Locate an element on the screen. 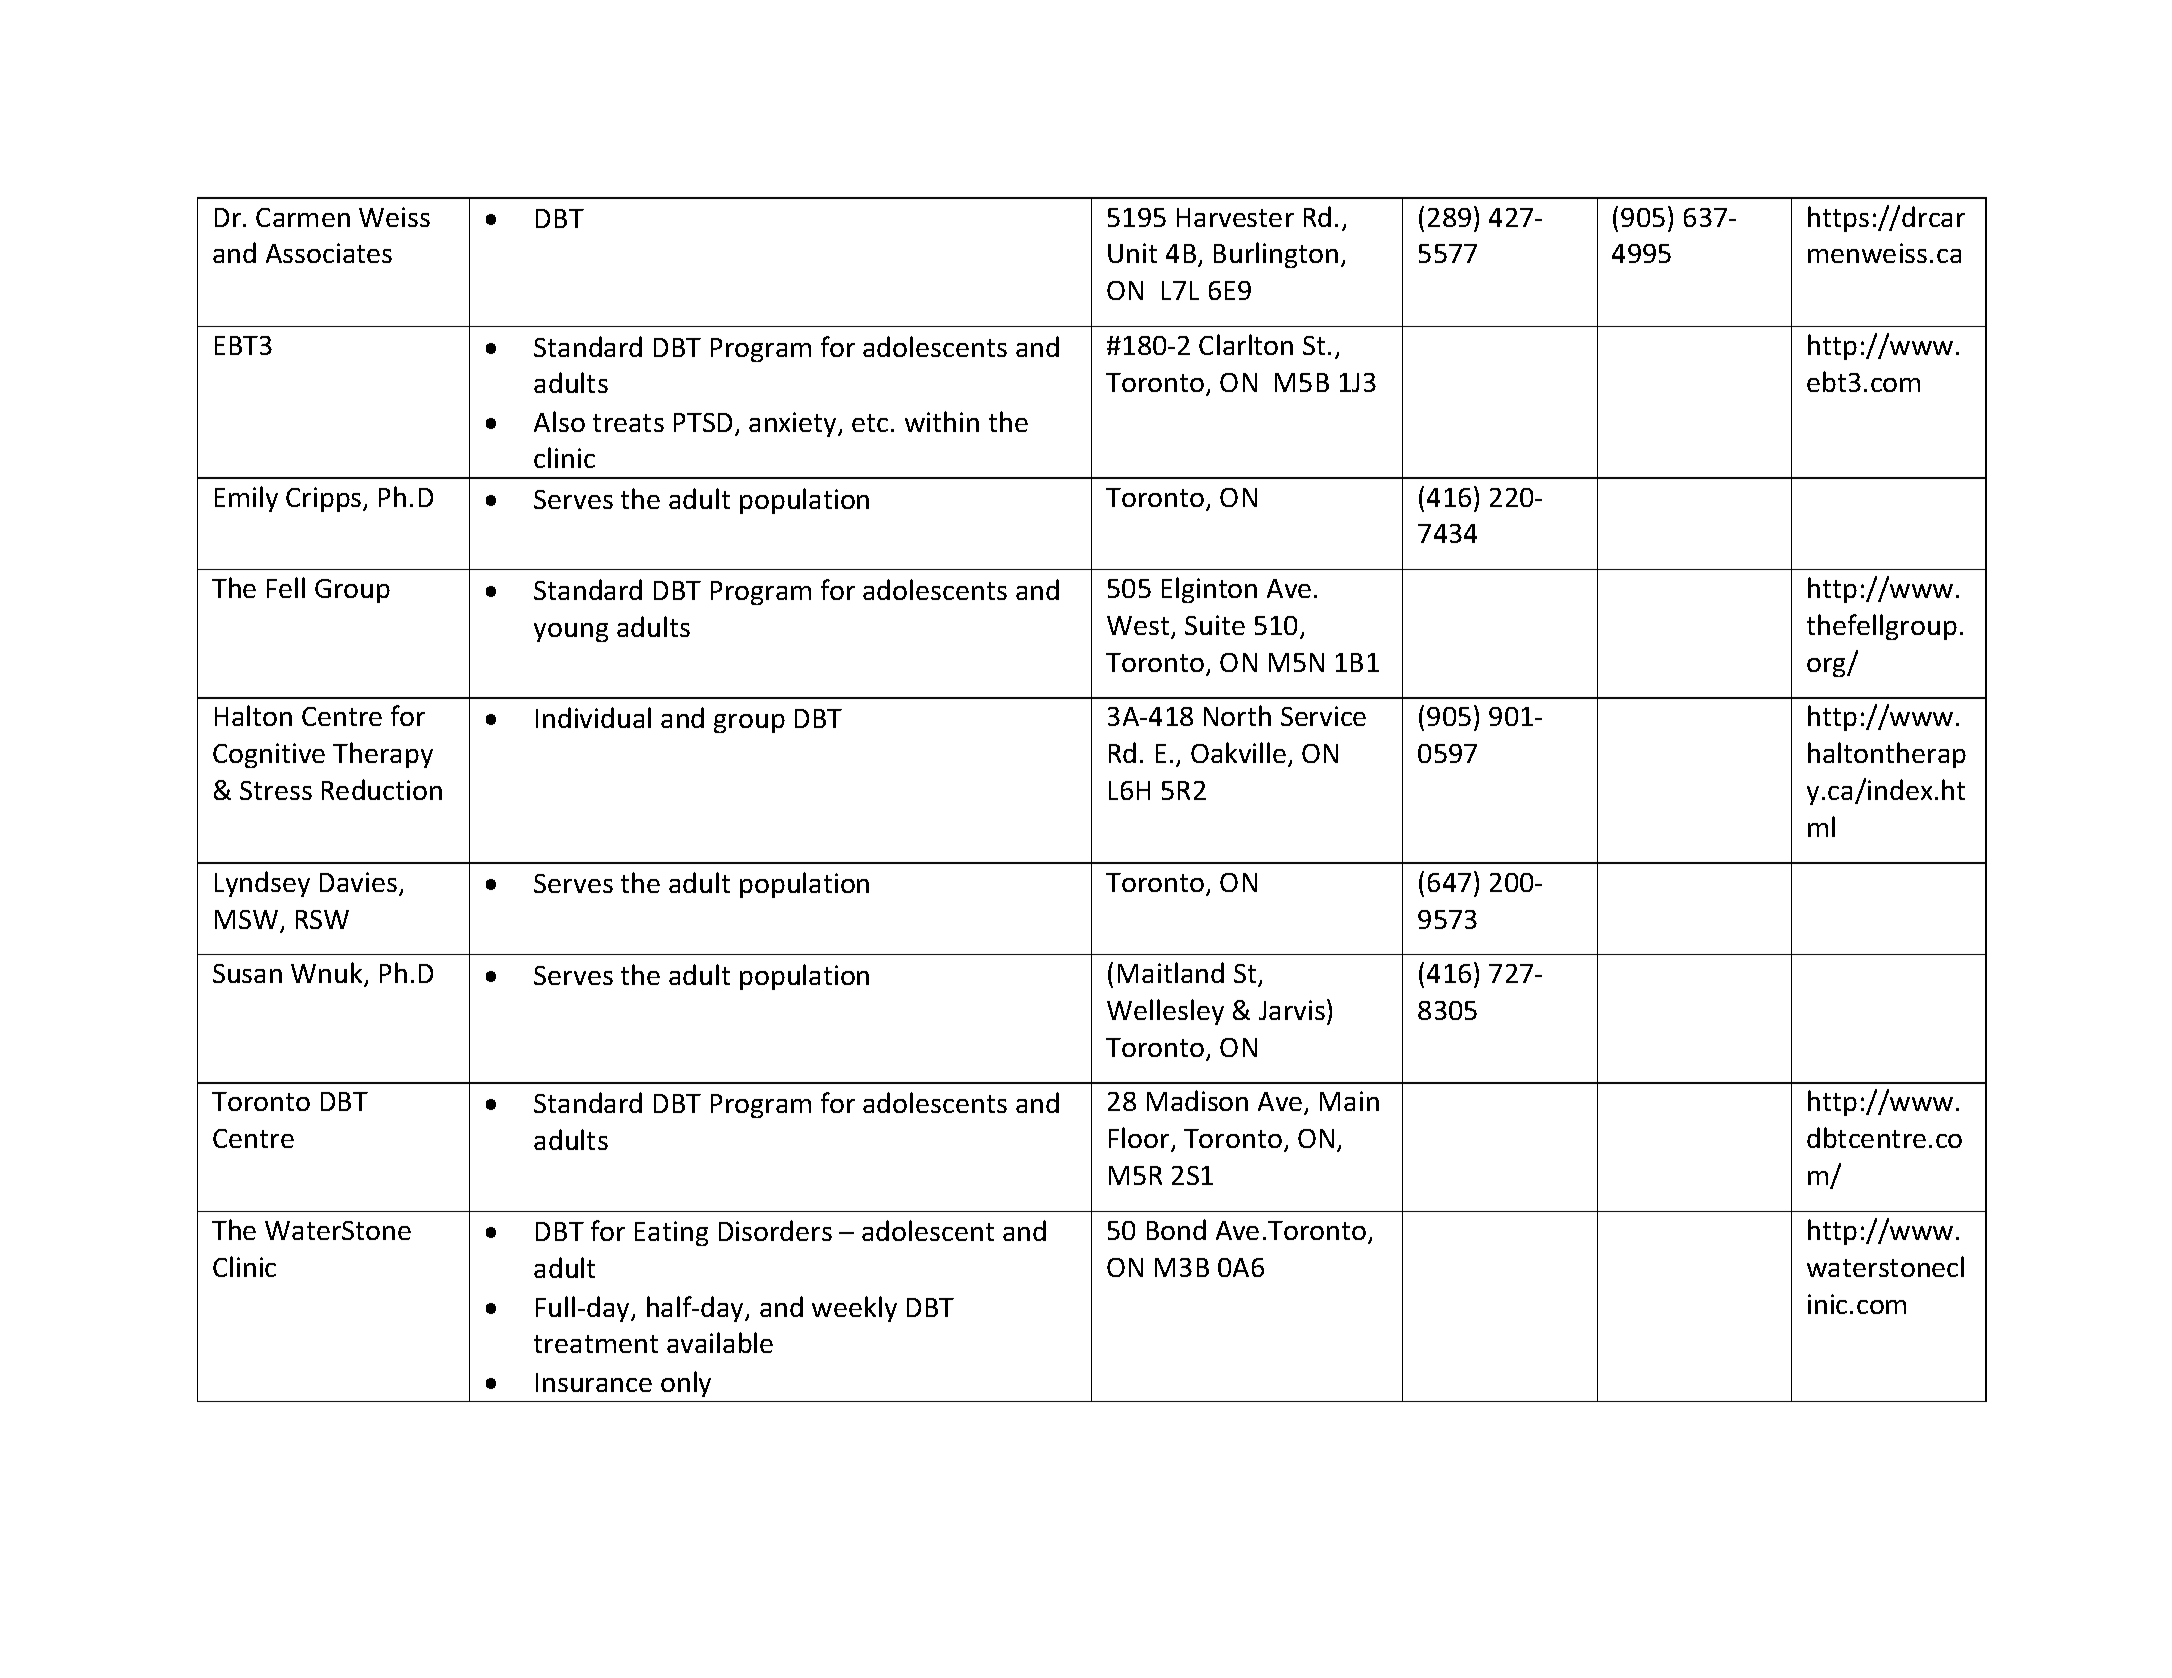  anxiety is located at coordinates (794, 424).
